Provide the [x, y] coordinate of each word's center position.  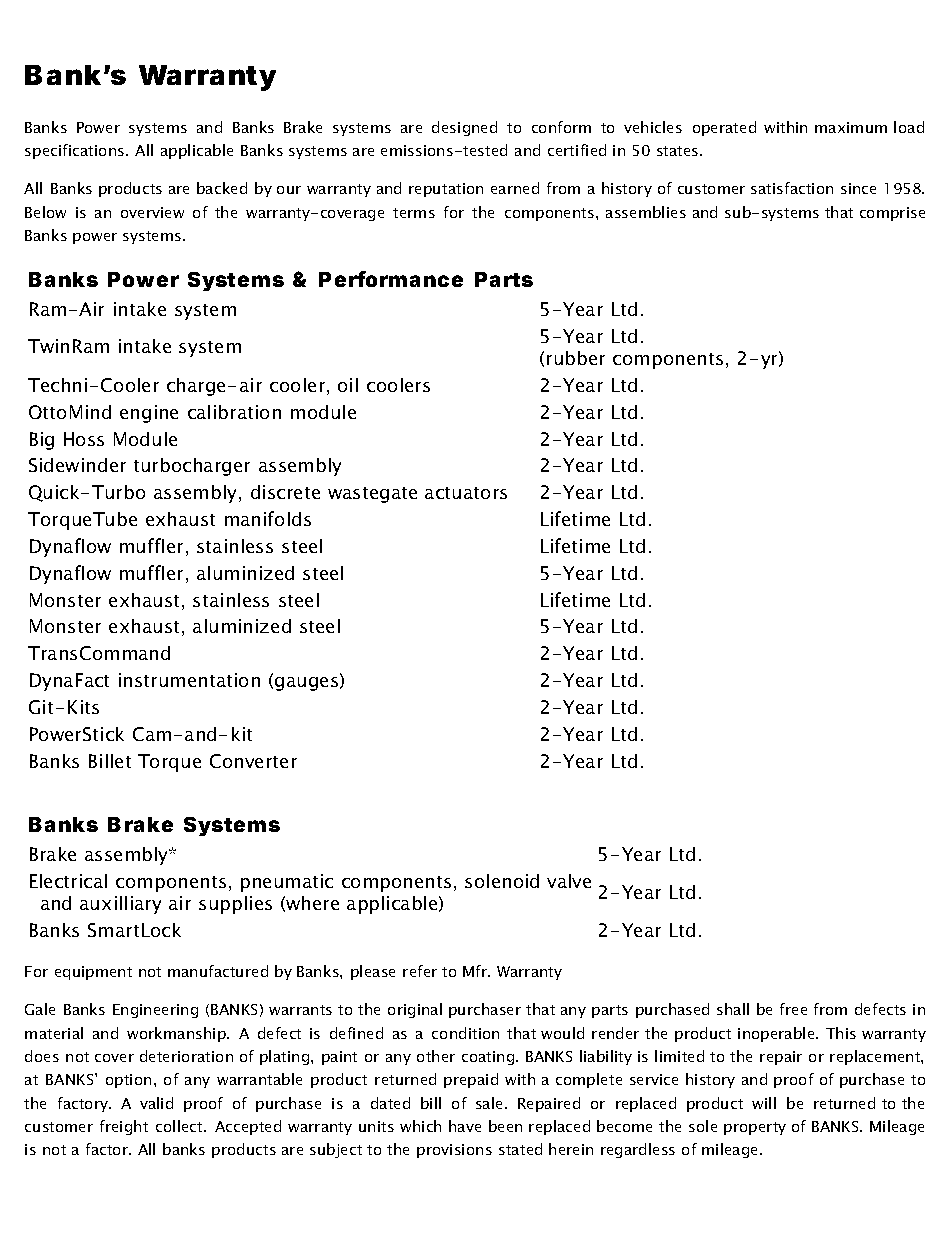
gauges [308, 684]
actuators [466, 493]
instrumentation [189, 680]
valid [156, 1103]
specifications [76, 151]
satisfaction [792, 188]
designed [464, 128]
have [465, 1126]
